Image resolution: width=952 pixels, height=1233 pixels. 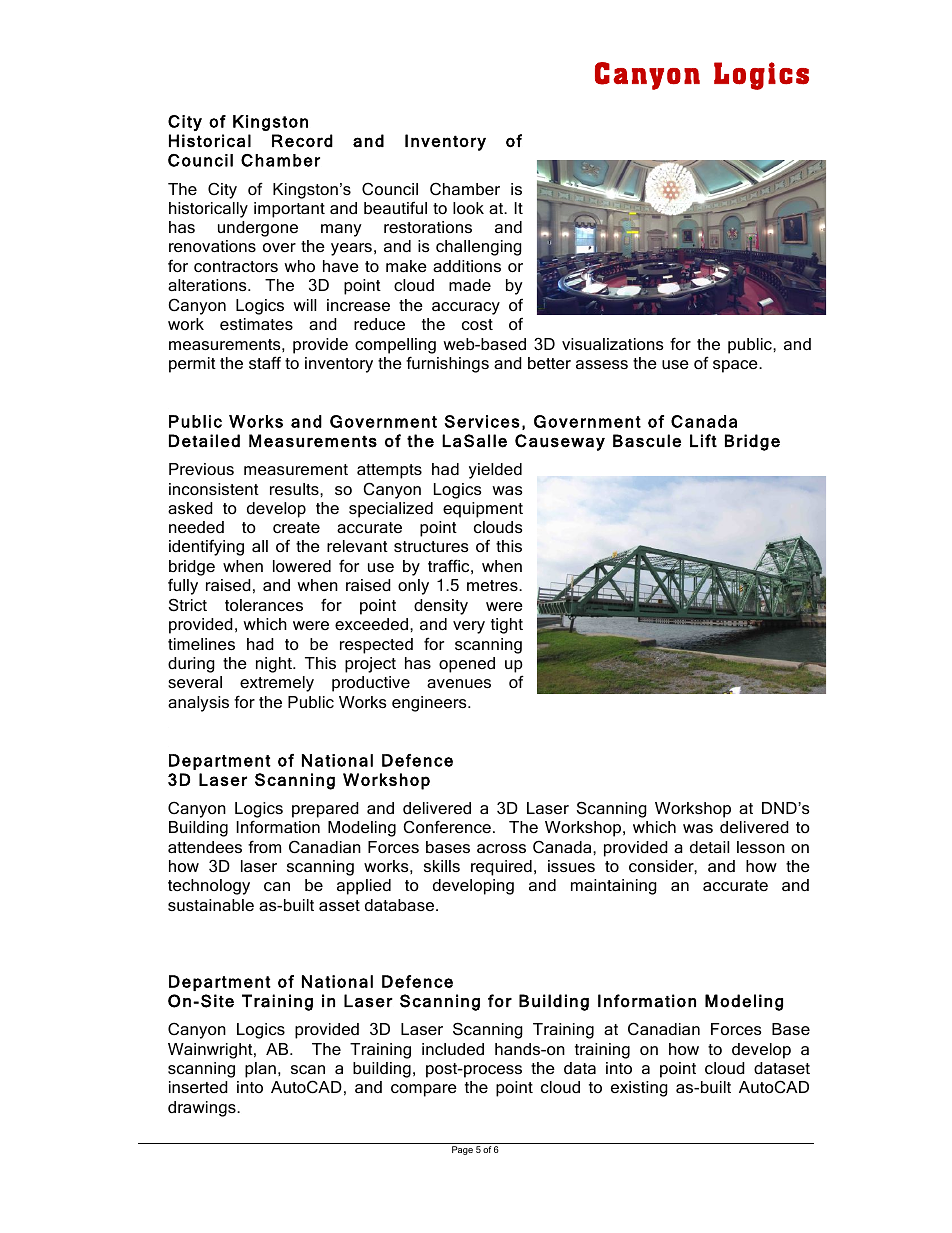 I want to click on look, so click(x=468, y=208).
